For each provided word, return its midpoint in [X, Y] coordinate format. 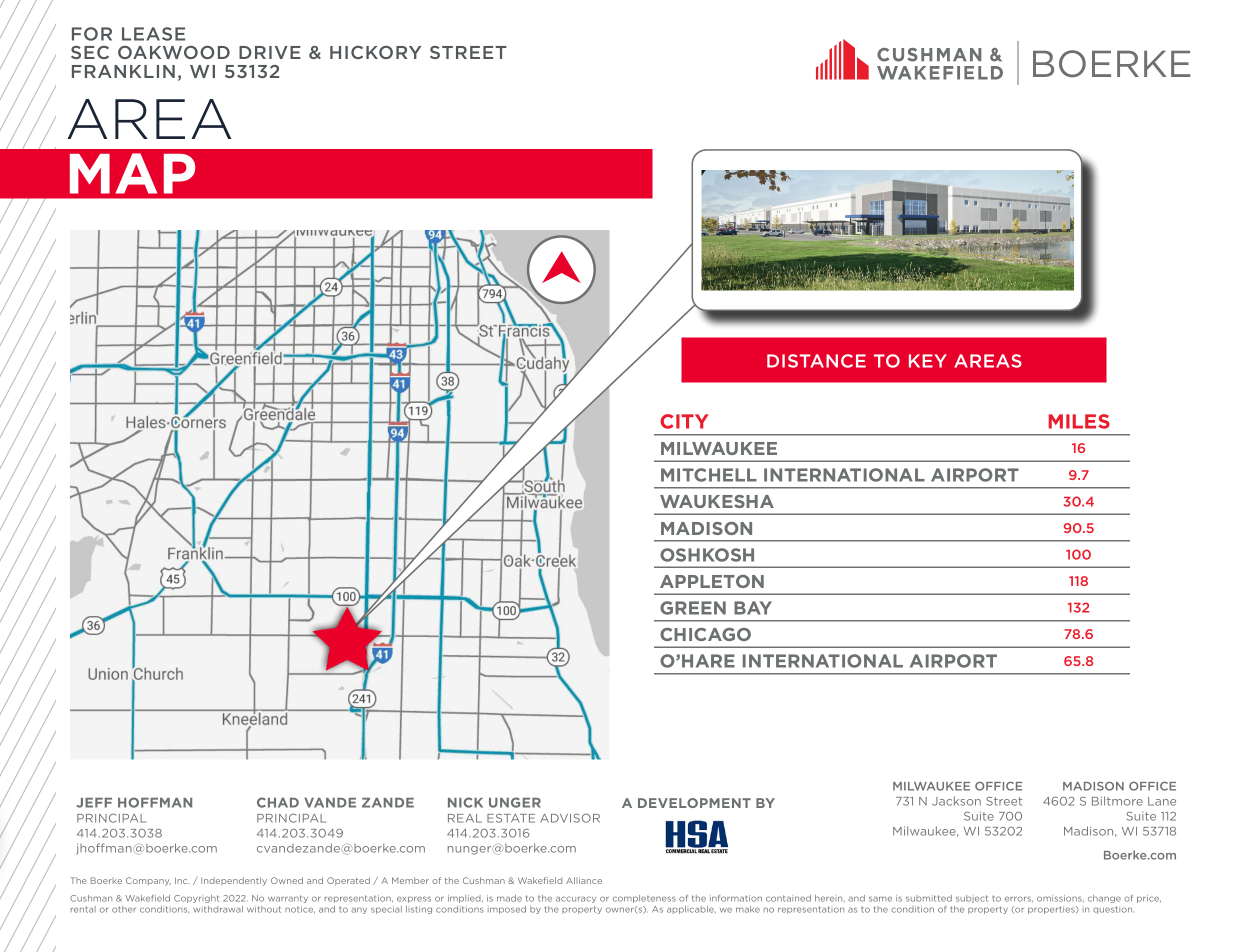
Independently [234, 881]
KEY [928, 361]
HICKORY [375, 52]
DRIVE [270, 52]
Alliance [584, 880]
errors [1019, 899]
